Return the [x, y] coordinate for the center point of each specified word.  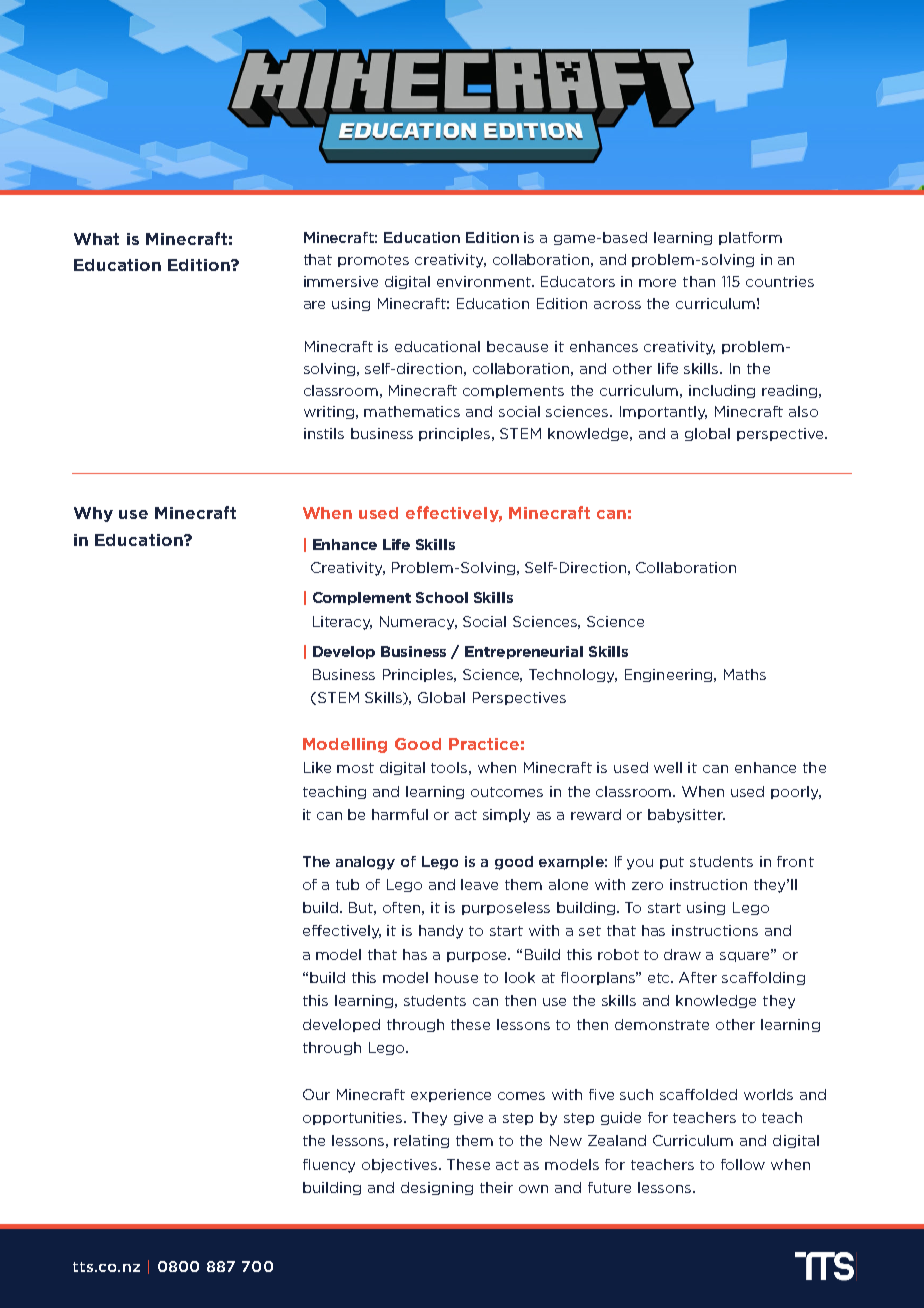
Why [93, 514]
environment [485, 281]
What [96, 239]
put [672, 863]
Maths [745, 674]
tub [347, 884]
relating [421, 1141]
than [699, 281]
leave [479, 884]
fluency [329, 1166]
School [442, 597]
